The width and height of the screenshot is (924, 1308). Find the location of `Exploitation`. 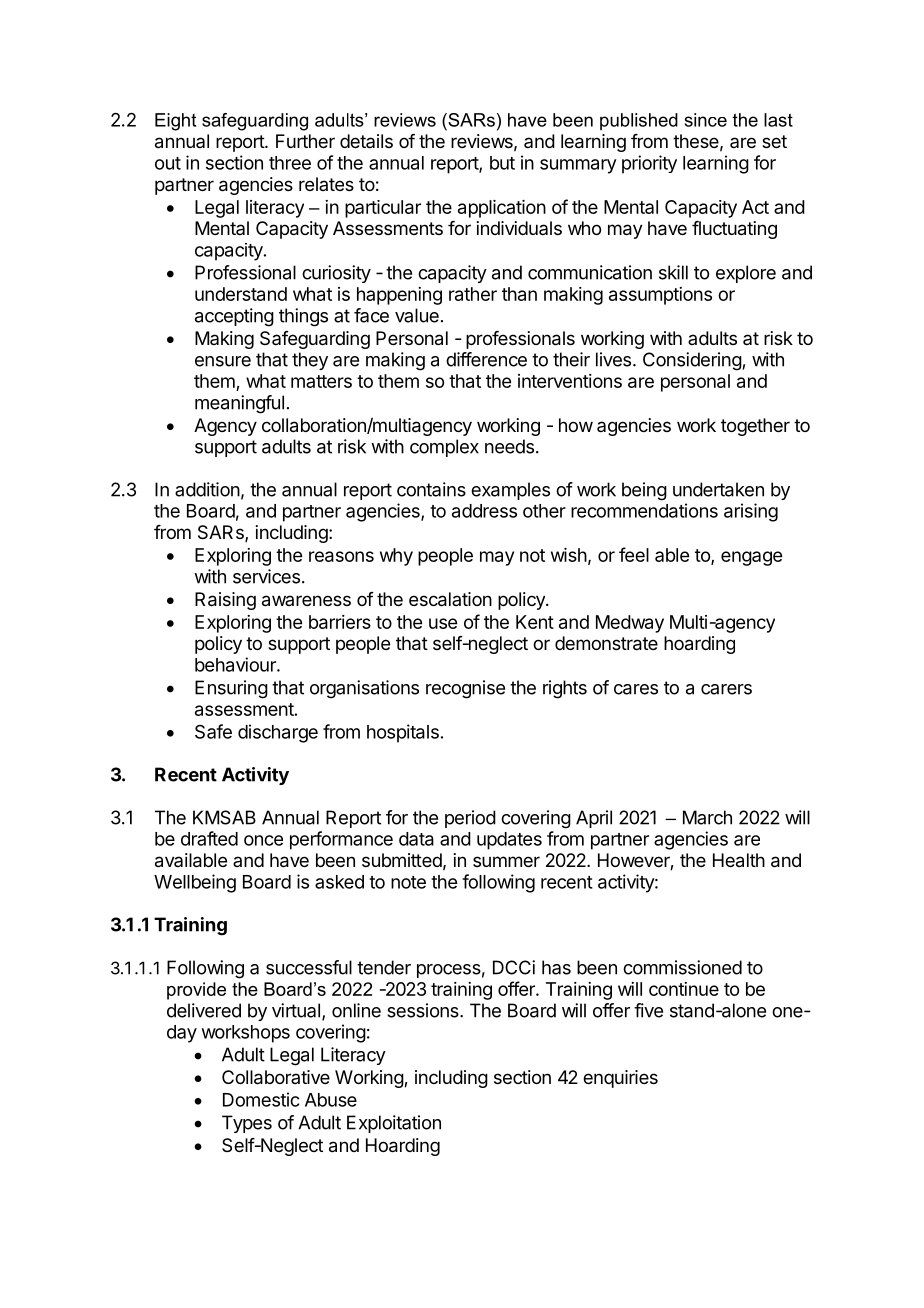

Exploitation is located at coordinates (394, 1124).
